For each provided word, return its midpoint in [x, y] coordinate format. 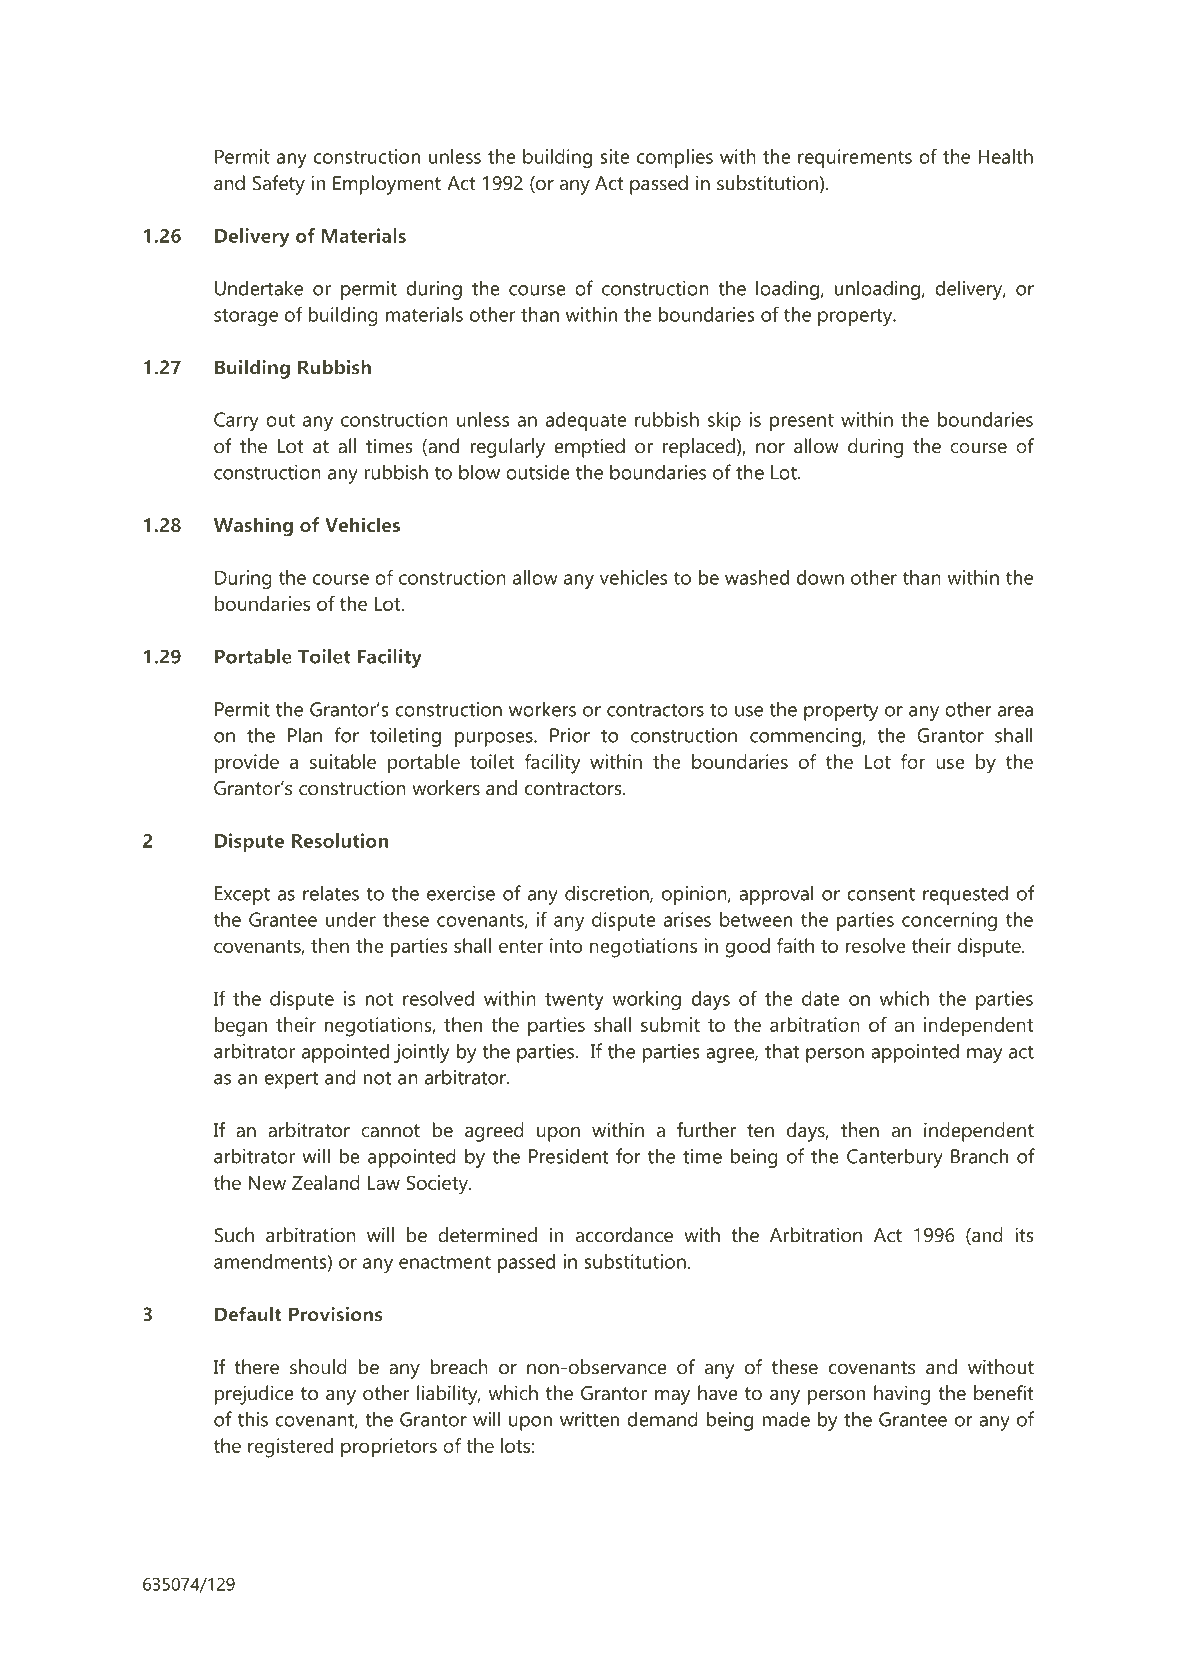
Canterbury [895, 1158]
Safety [278, 185]
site [615, 156]
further [706, 1130]
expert [291, 1080]
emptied [589, 448]
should [318, 1367]
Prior [570, 735]
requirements [855, 158]
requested [965, 895]
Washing [253, 527]
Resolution [340, 840]
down [820, 577]
